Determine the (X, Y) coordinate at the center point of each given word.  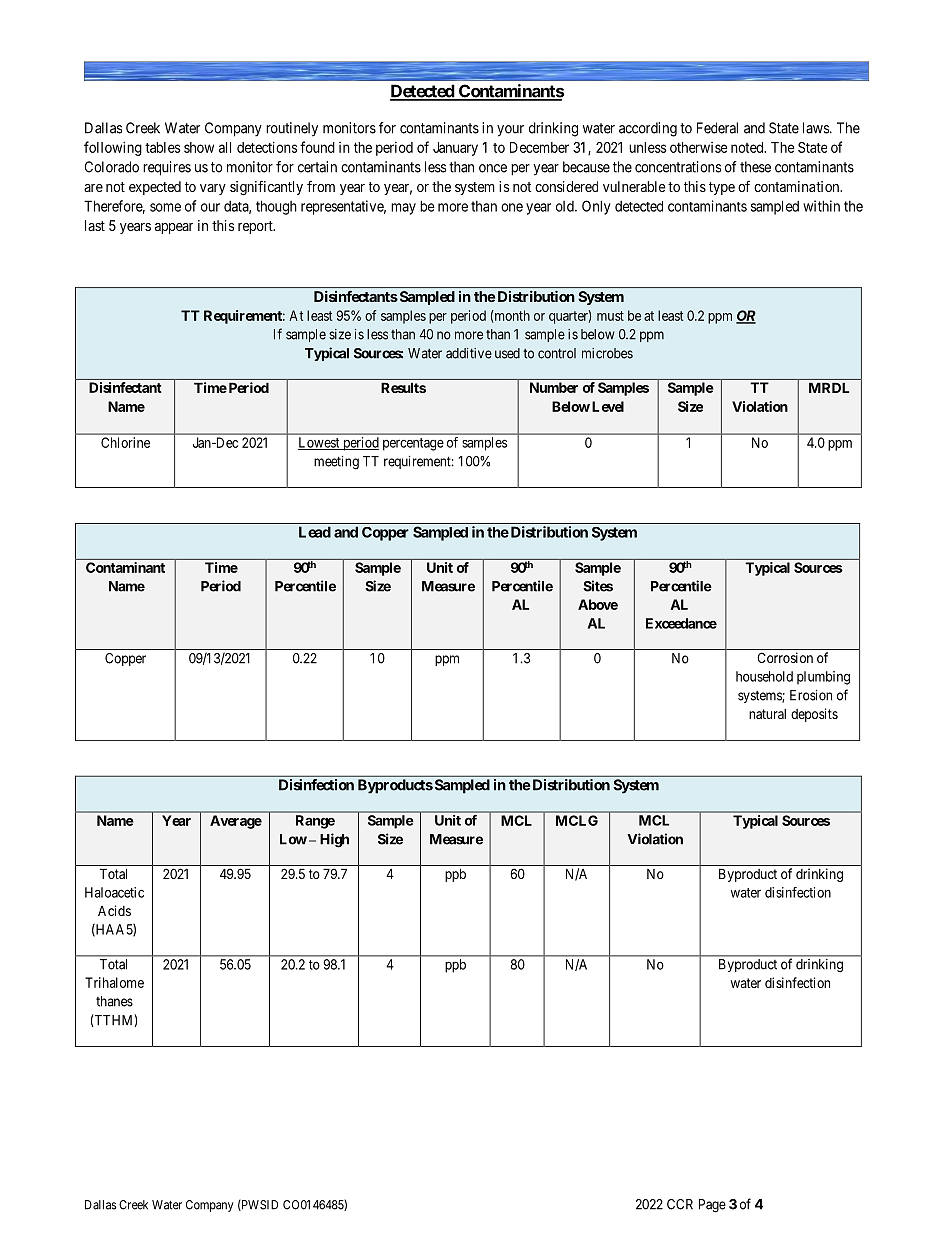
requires (167, 168)
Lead (315, 532)
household (764, 676)
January (455, 149)
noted (748, 147)
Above (598, 604)
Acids (114, 910)
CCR (680, 1204)
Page (712, 1206)
